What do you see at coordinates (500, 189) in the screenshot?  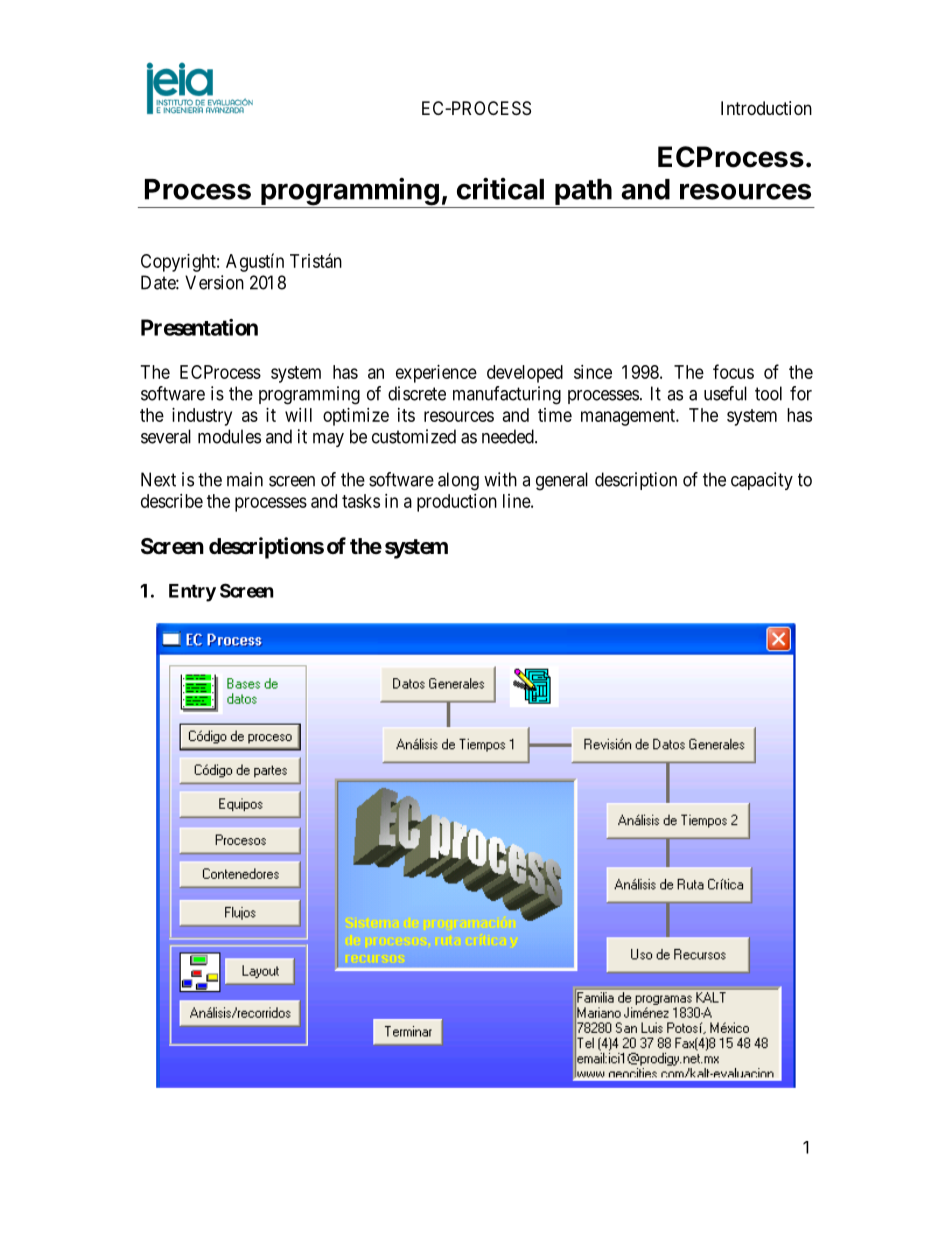 I see `critical` at bounding box center [500, 189].
